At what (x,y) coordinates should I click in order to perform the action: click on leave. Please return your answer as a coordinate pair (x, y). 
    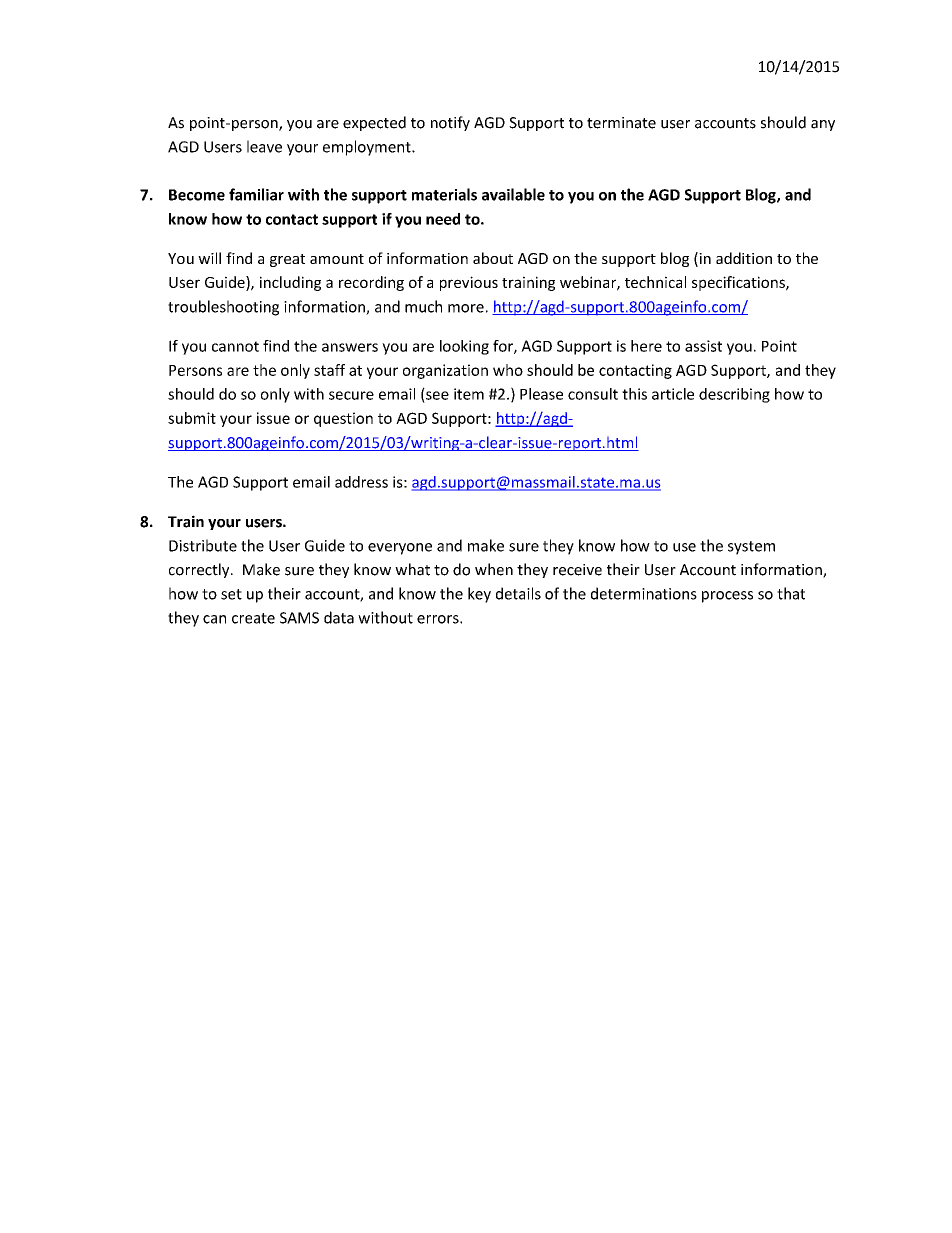
    Looking at the image, I should click on (264, 146).
